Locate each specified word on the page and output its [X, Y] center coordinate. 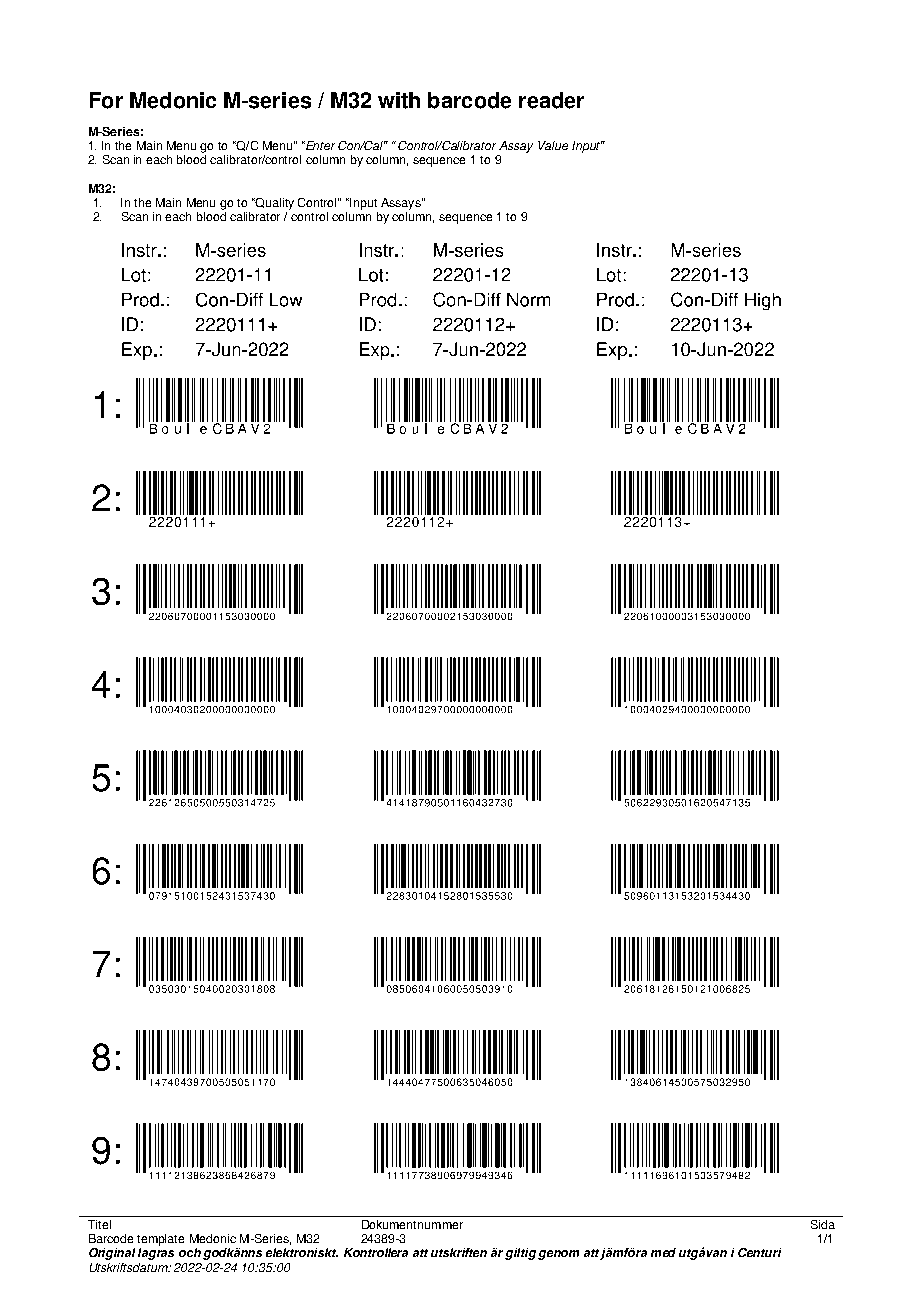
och [190, 1252]
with [399, 100]
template [160, 1240]
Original [112, 1254]
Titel [99, 1224]
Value [553, 145]
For [106, 100]
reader [551, 100]
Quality [274, 204]
